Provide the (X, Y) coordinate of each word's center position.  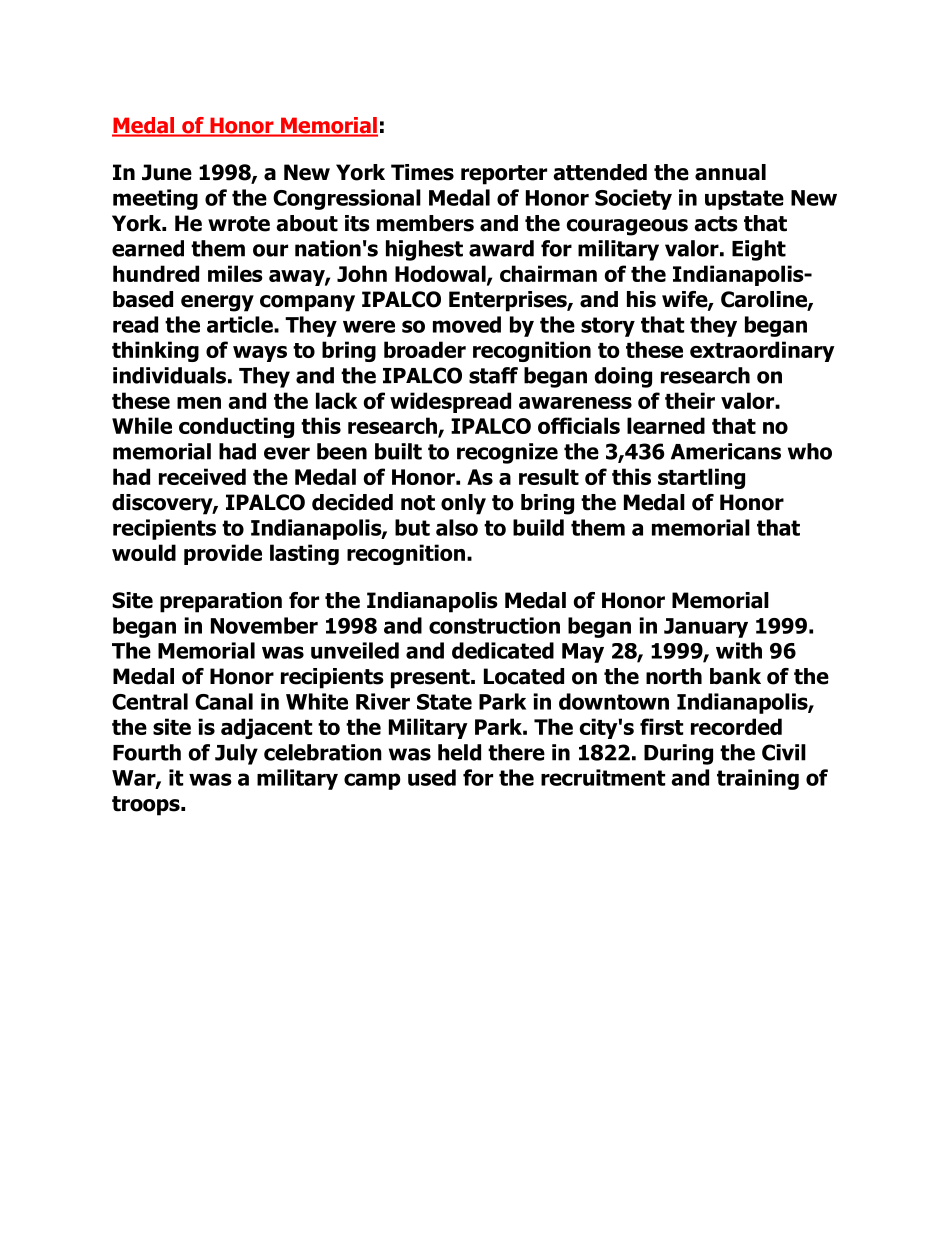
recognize (507, 453)
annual (730, 172)
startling (701, 478)
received (202, 476)
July (236, 754)
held (459, 752)
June (167, 172)
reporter (504, 175)
